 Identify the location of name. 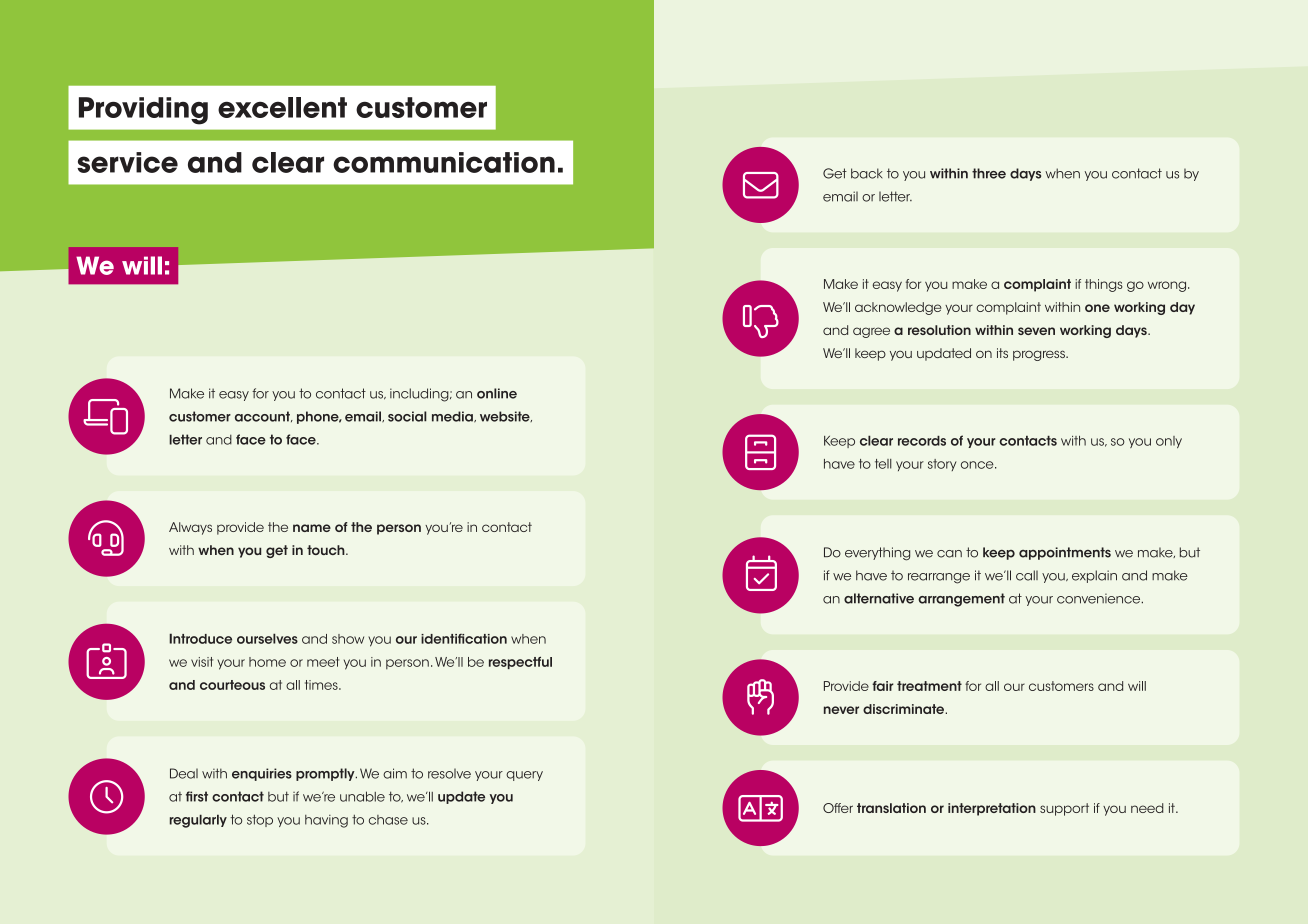
(312, 528).
